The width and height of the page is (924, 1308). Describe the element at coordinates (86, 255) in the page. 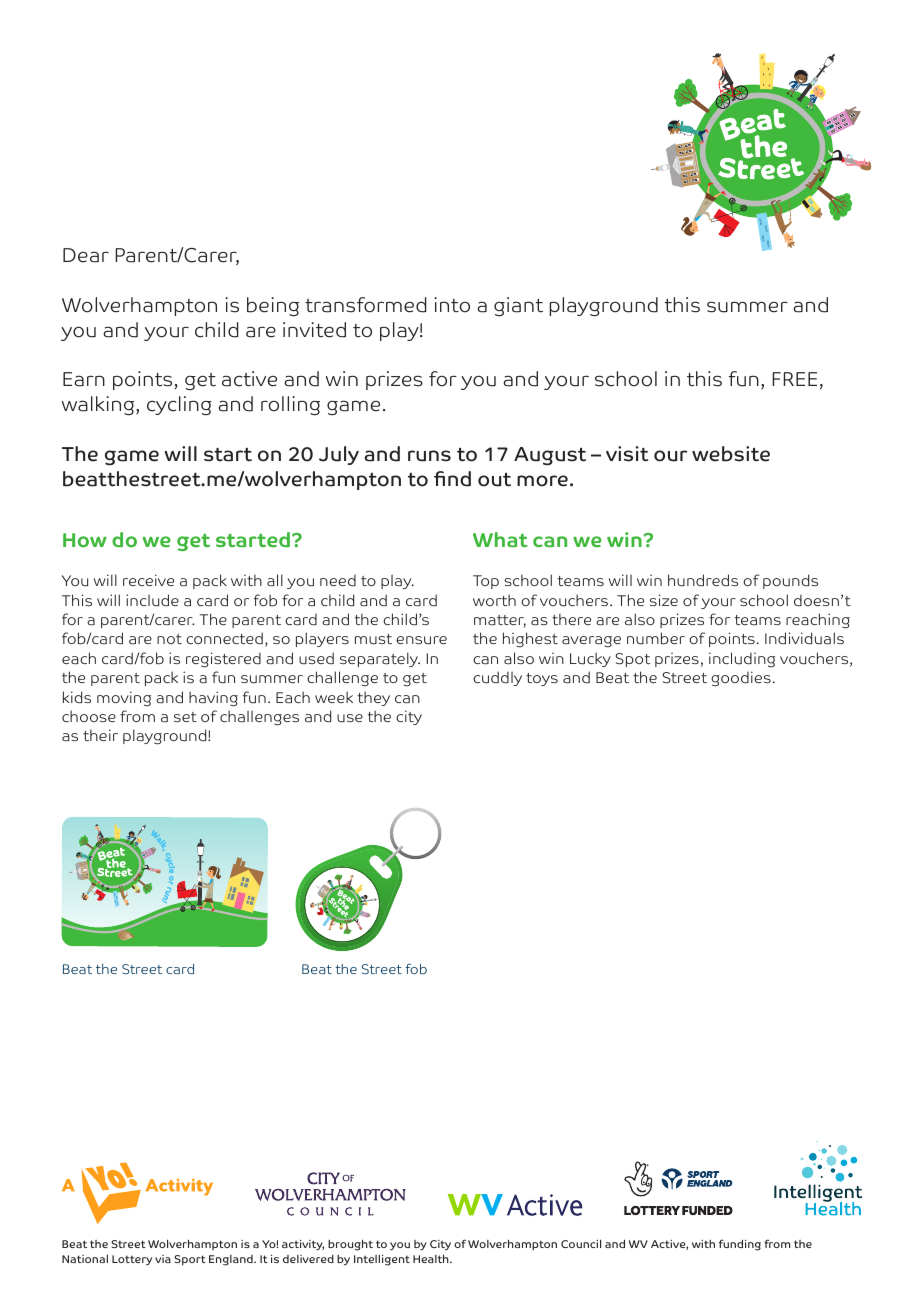

I see `Dear` at that location.
